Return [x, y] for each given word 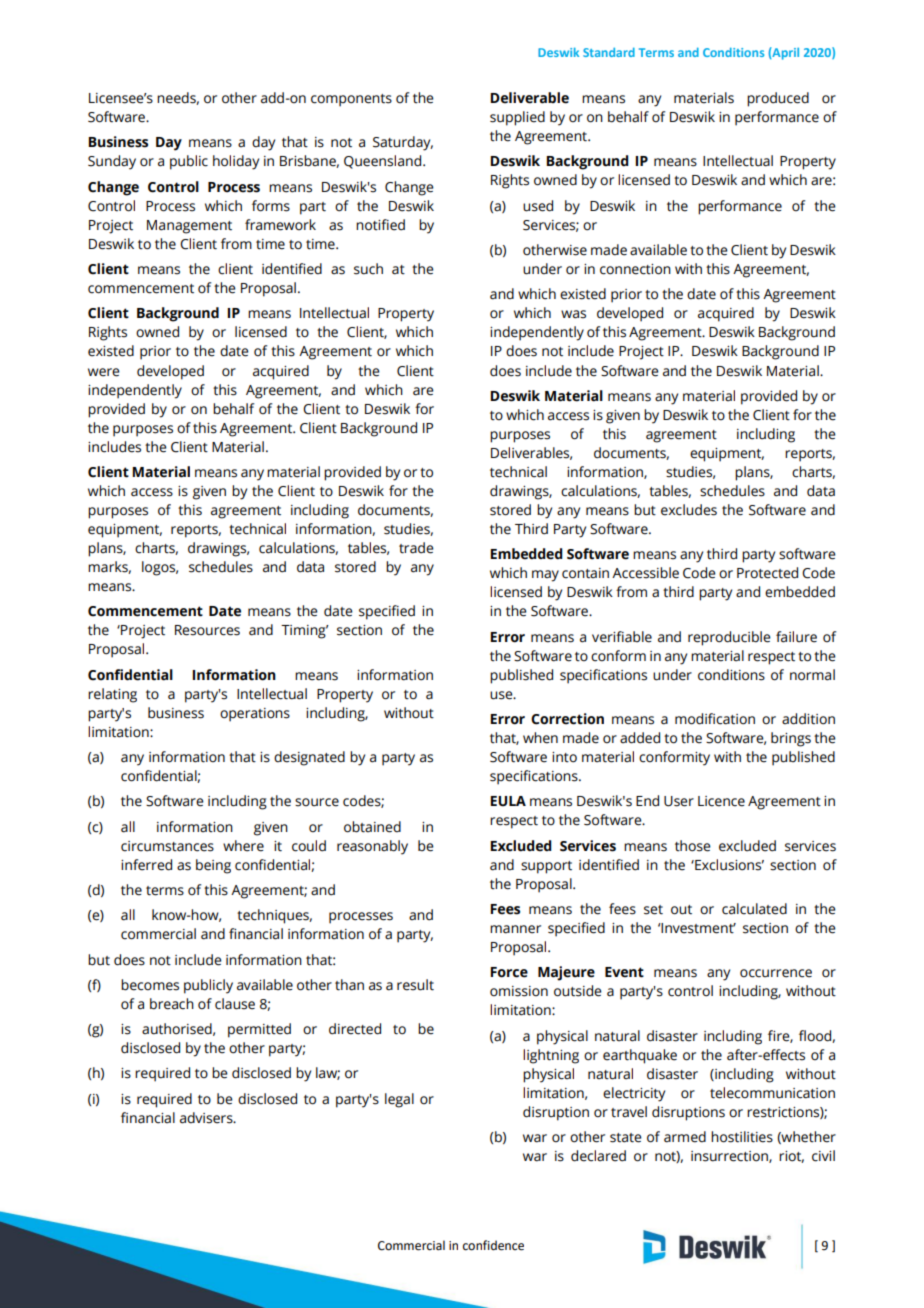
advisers [207, 1118]
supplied [517, 118]
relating [112, 695]
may [545, 576]
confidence [493, 1245]
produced [778, 99]
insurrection [730, 1157]
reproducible [729, 638]
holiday [236, 162]
